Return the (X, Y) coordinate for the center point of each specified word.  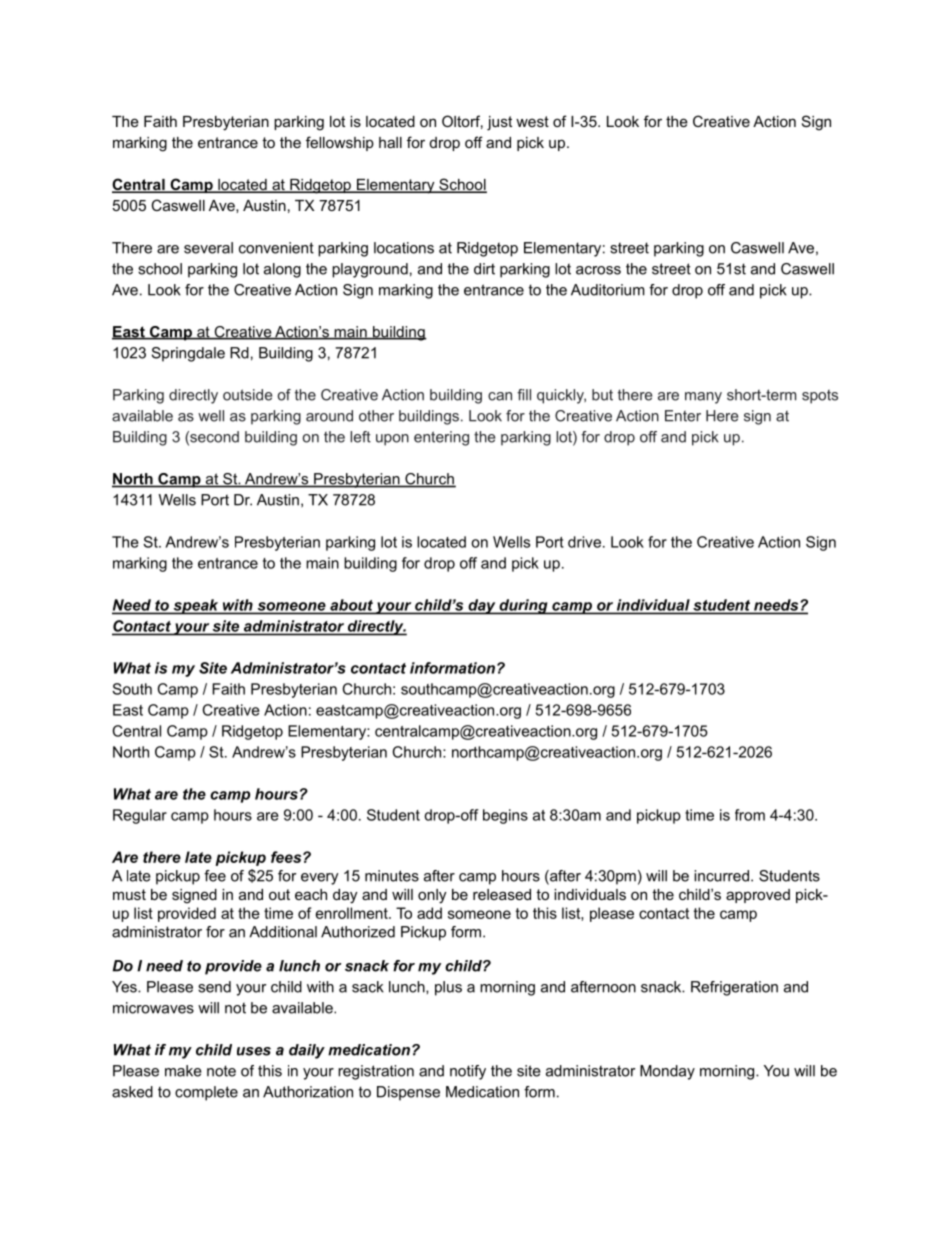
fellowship (340, 143)
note (221, 1071)
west (532, 121)
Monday (667, 1072)
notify (468, 1072)
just (499, 123)
